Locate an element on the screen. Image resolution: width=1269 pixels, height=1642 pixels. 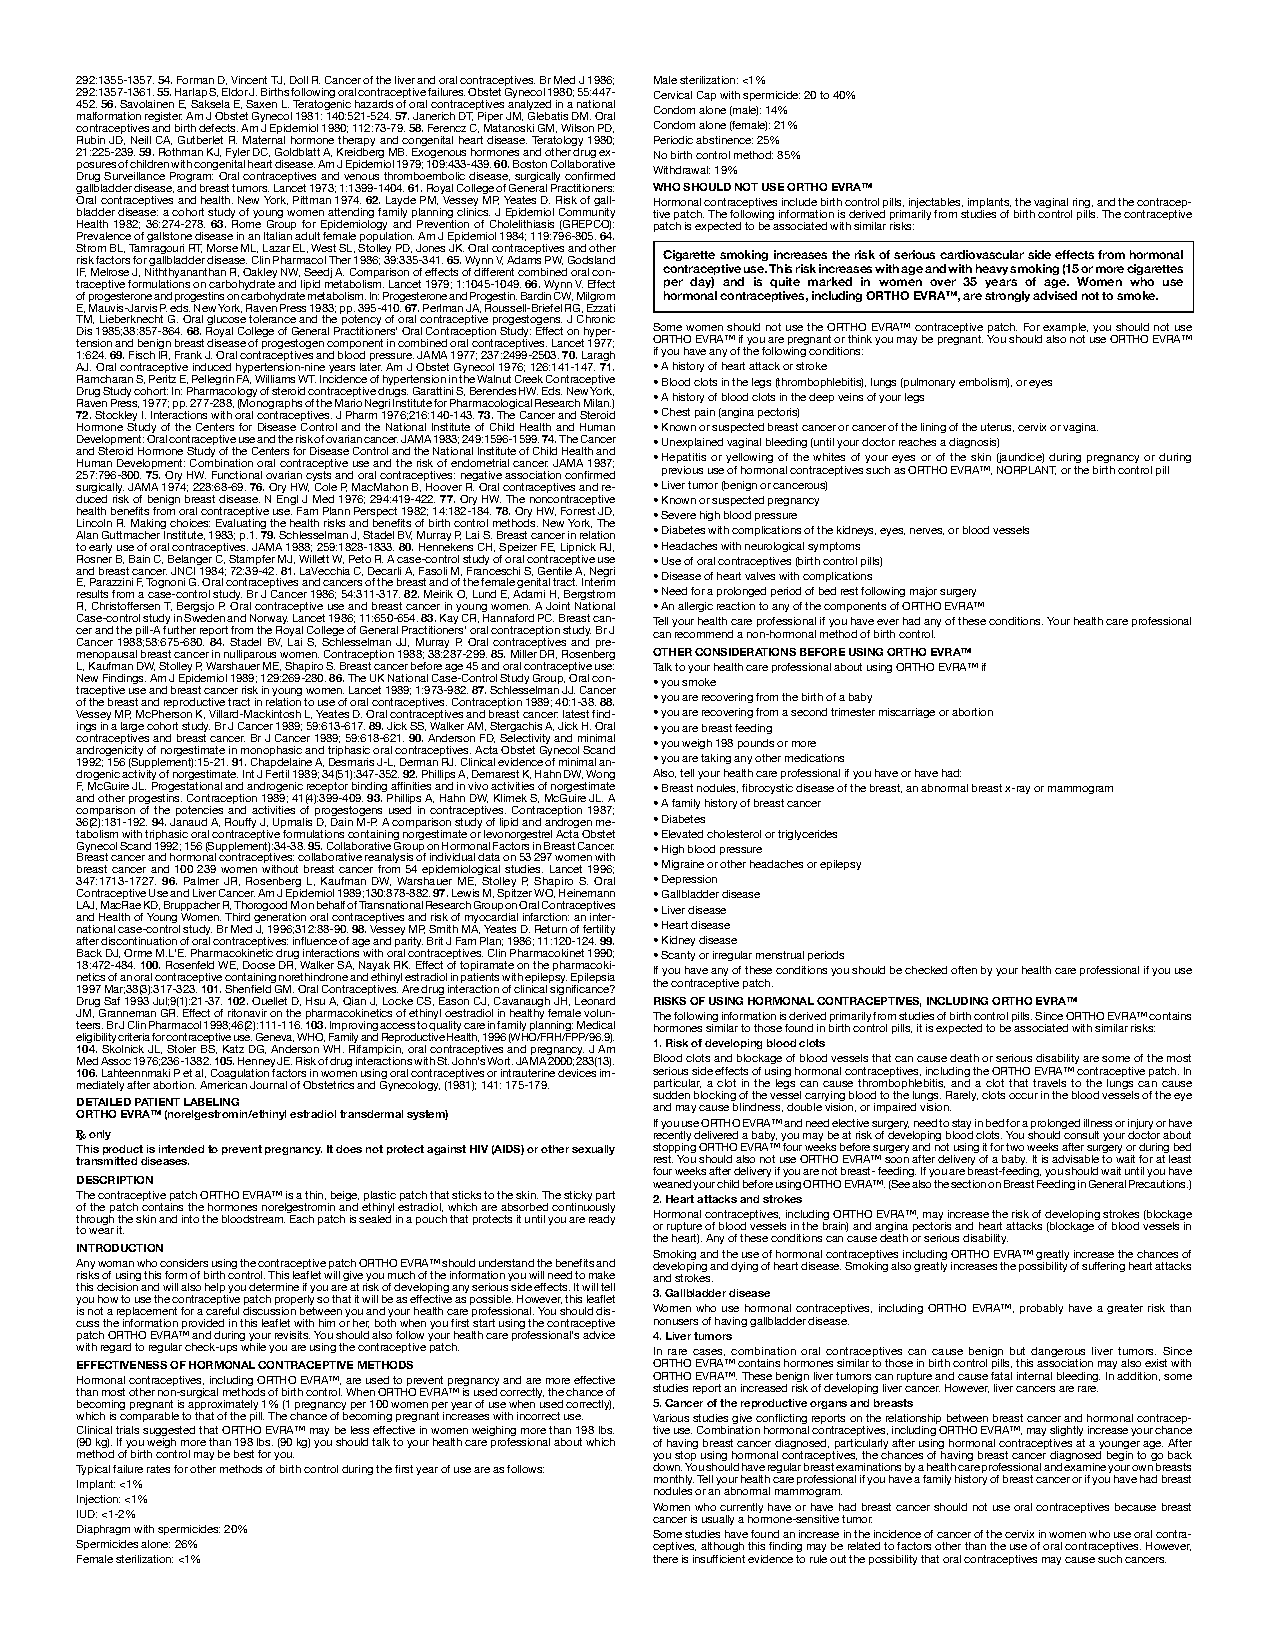
Wilson is located at coordinates (577, 128).
